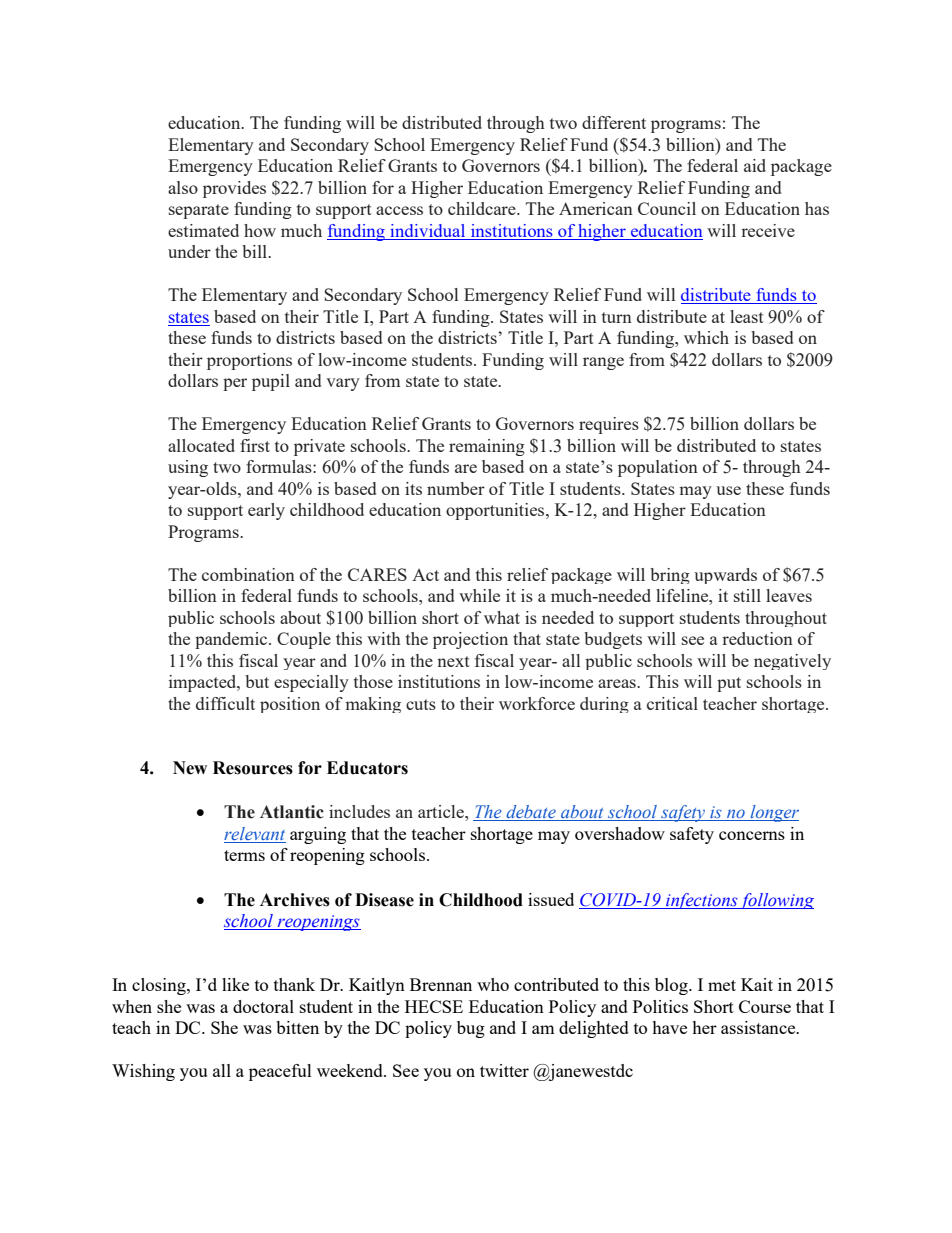 The height and width of the document is (1233, 952). What do you see at coordinates (234, 189) in the document?
I see `provides` at bounding box center [234, 189].
